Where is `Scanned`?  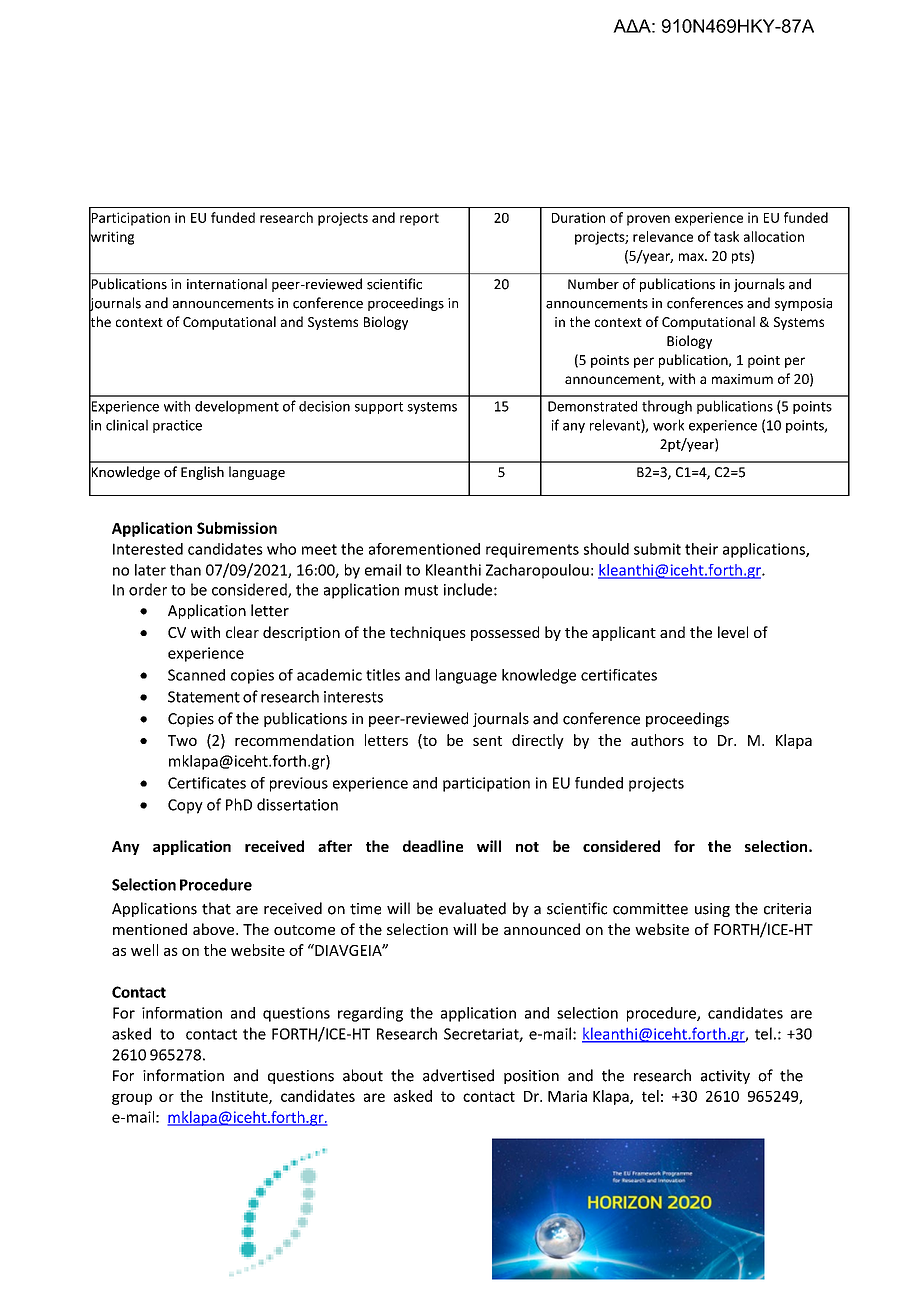
Scanned is located at coordinates (196, 675).
